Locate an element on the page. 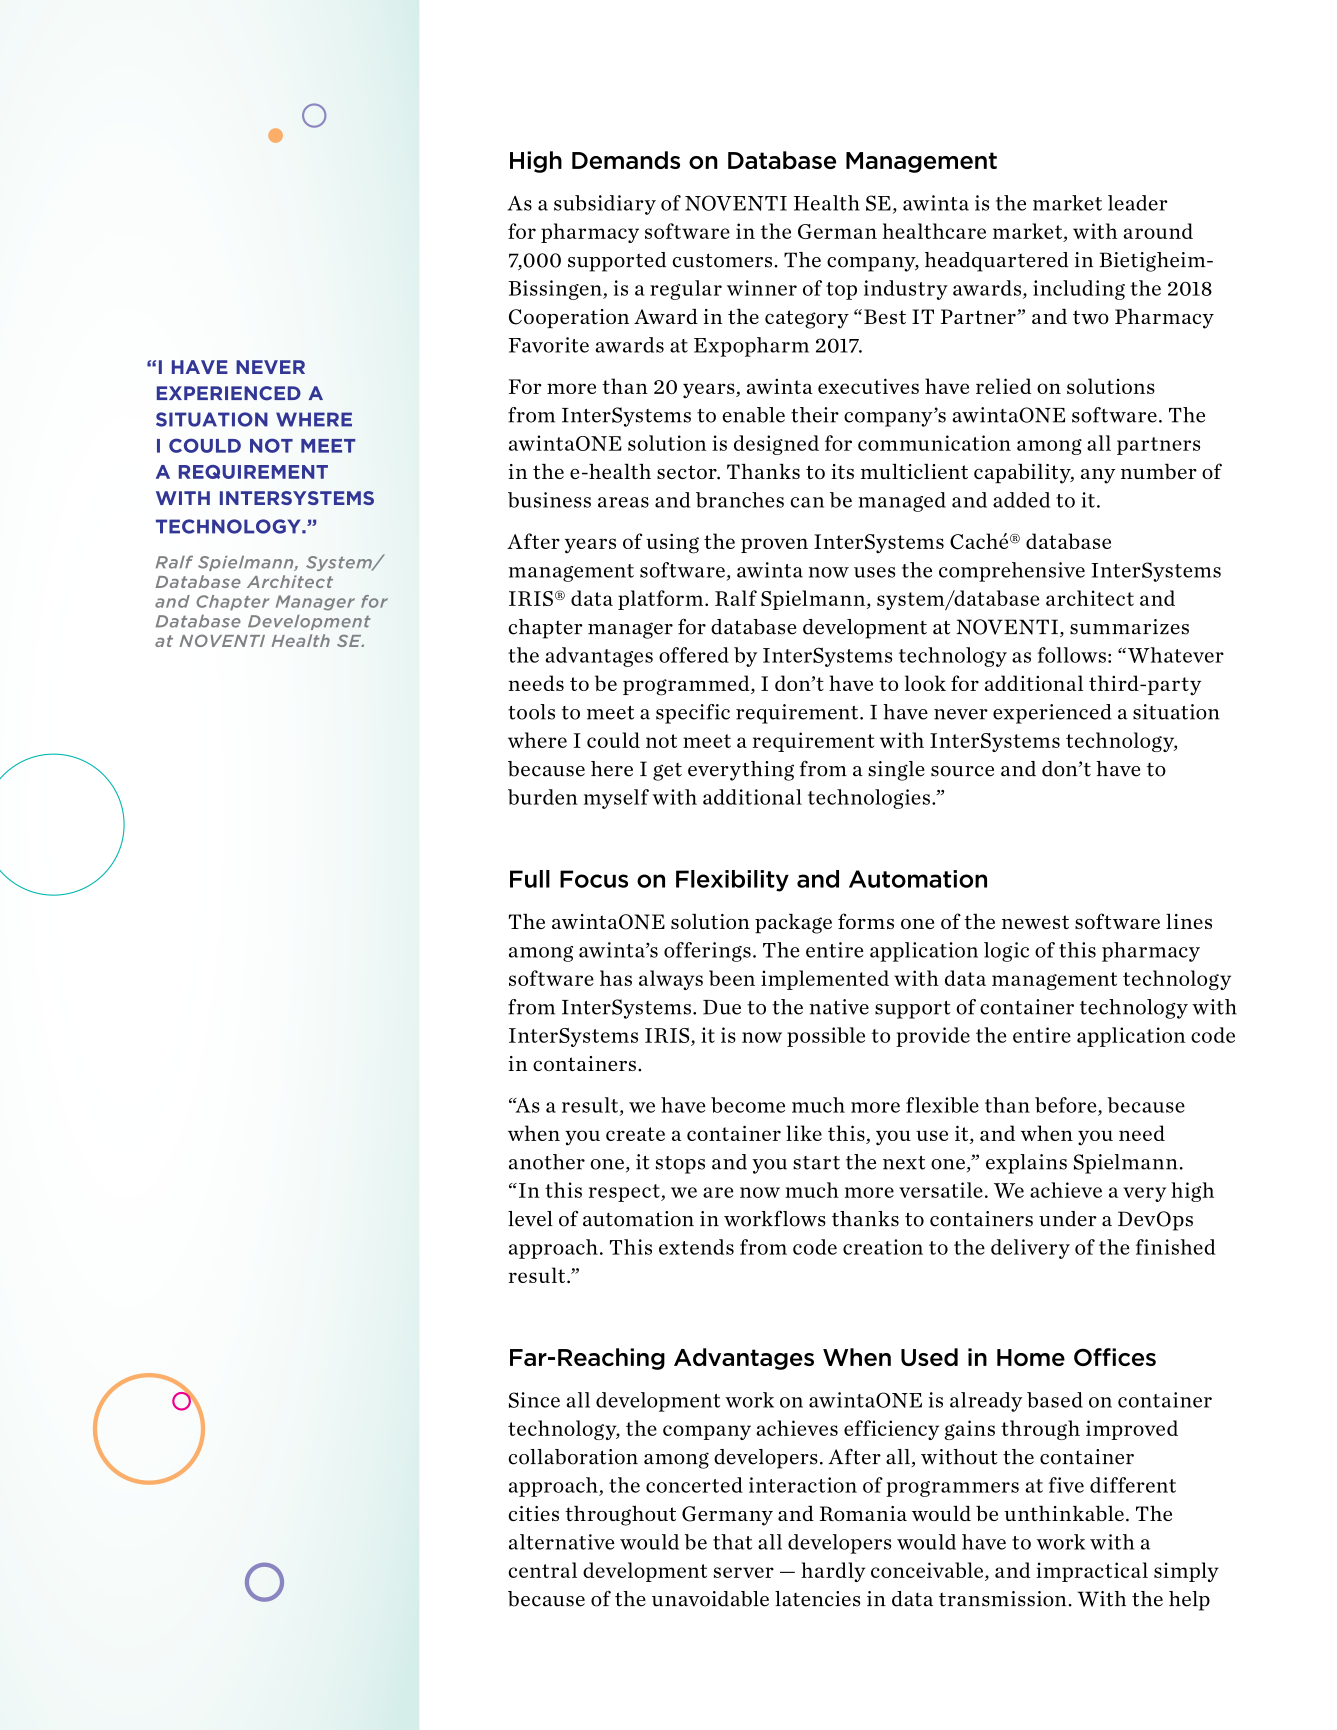  before is located at coordinates (1067, 1105).
